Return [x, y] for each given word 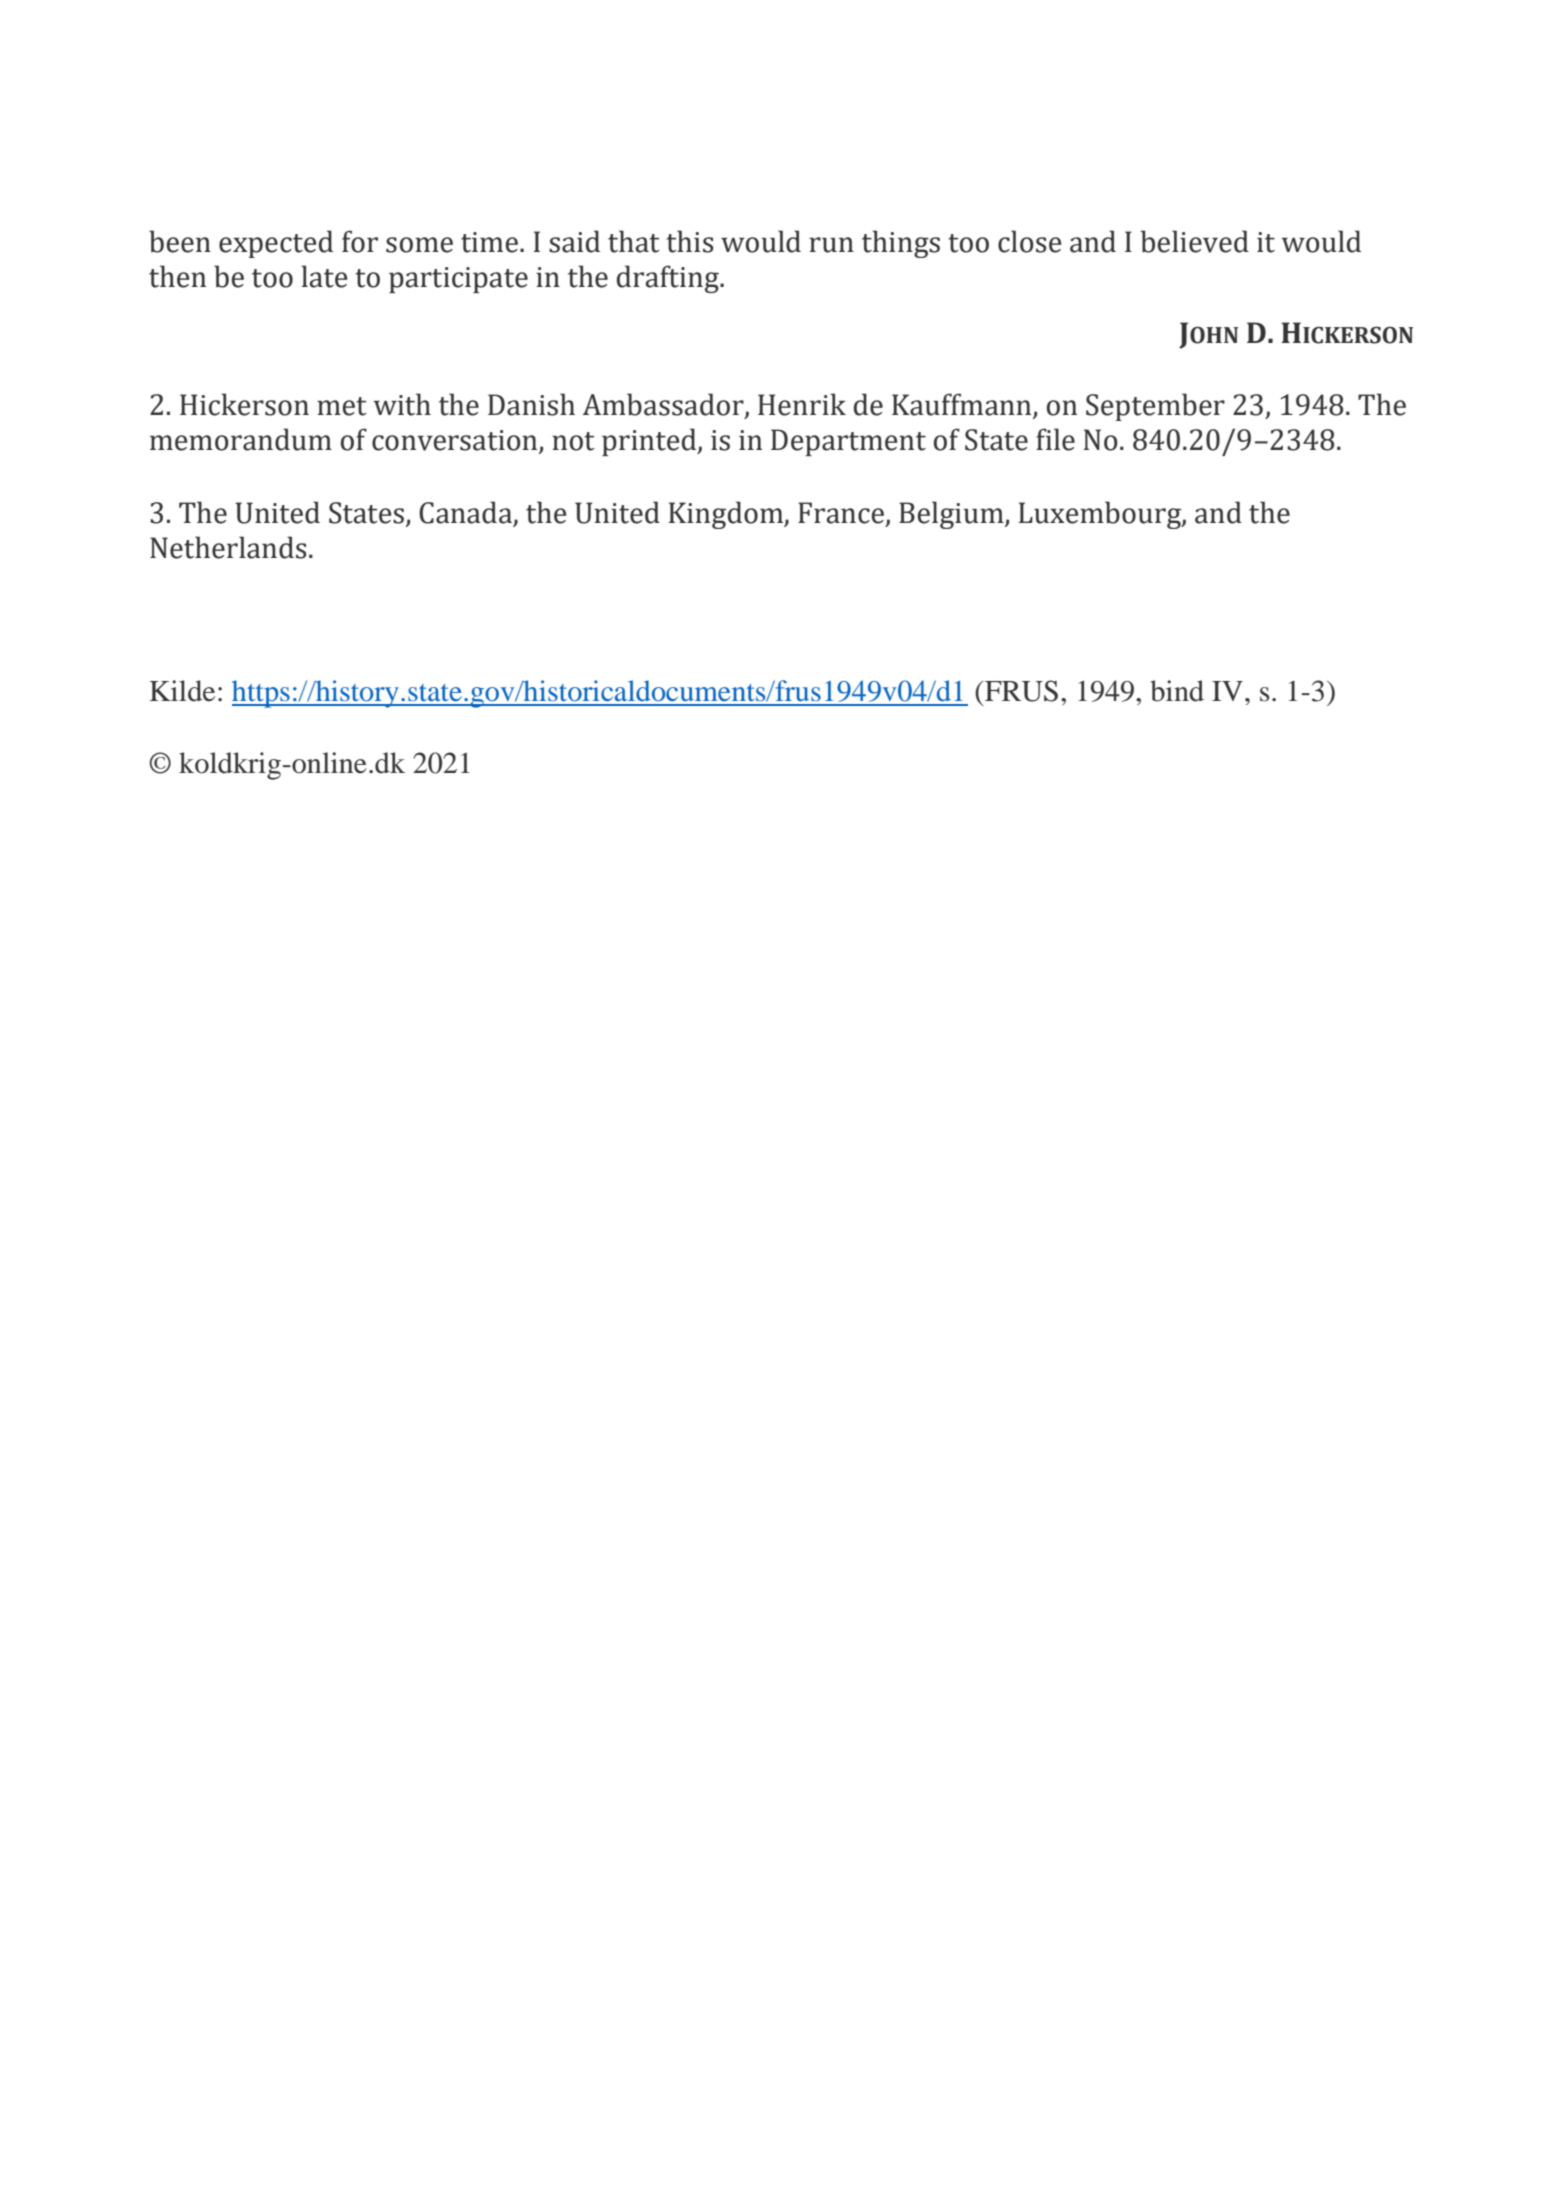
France [842, 513]
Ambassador [664, 405]
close [1029, 241]
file [1055, 439]
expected [276, 244]
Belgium [952, 515]
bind [1177, 691]
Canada [465, 512]
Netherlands [228, 547]
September [1155, 407]
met [342, 406]
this [689, 241]
